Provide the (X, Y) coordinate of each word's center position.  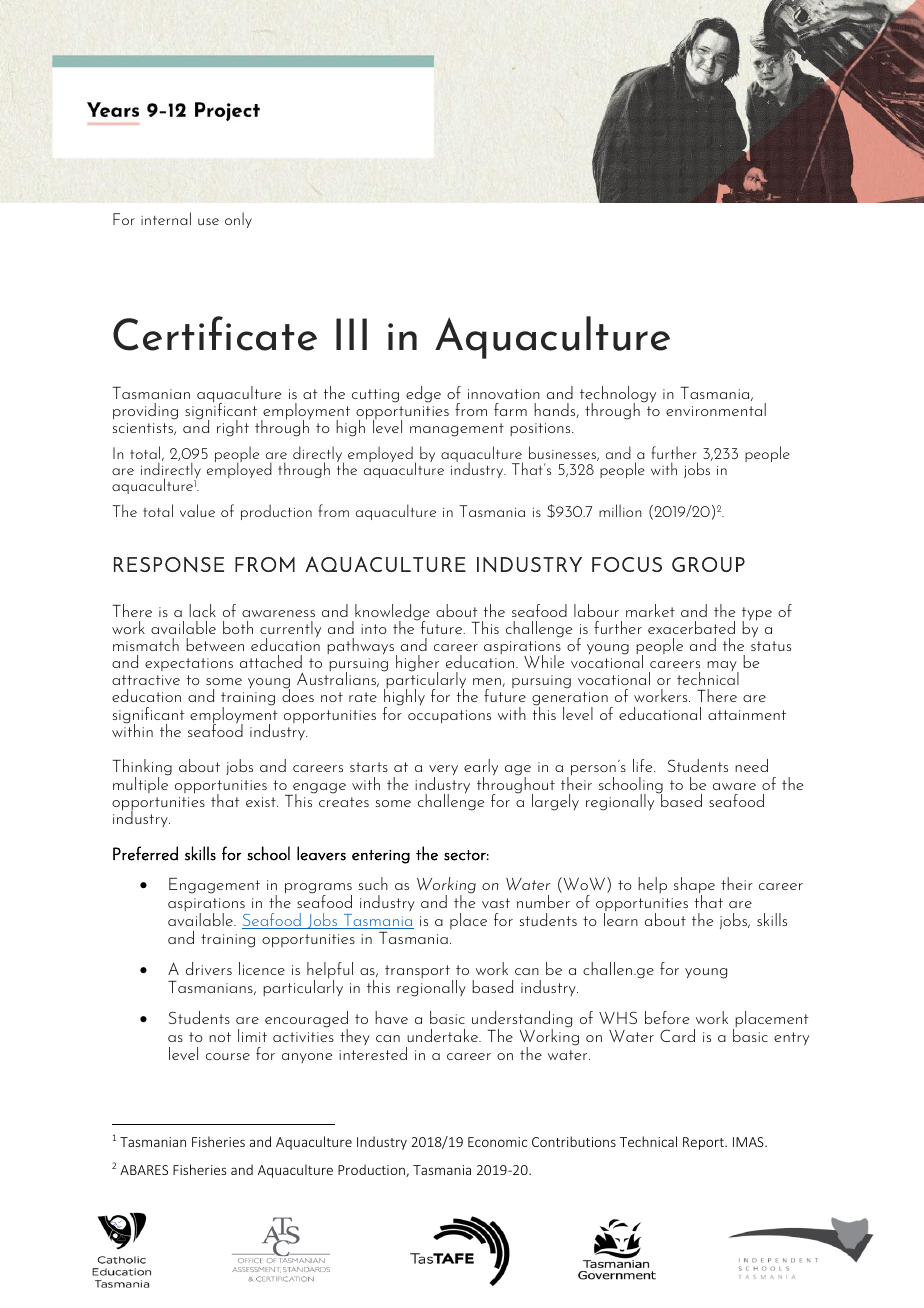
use (208, 221)
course (228, 1056)
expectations (189, 664)
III (351, 334)
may (723, 667)
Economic (497, 1142)
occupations (449, 716)
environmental (716, 409)
